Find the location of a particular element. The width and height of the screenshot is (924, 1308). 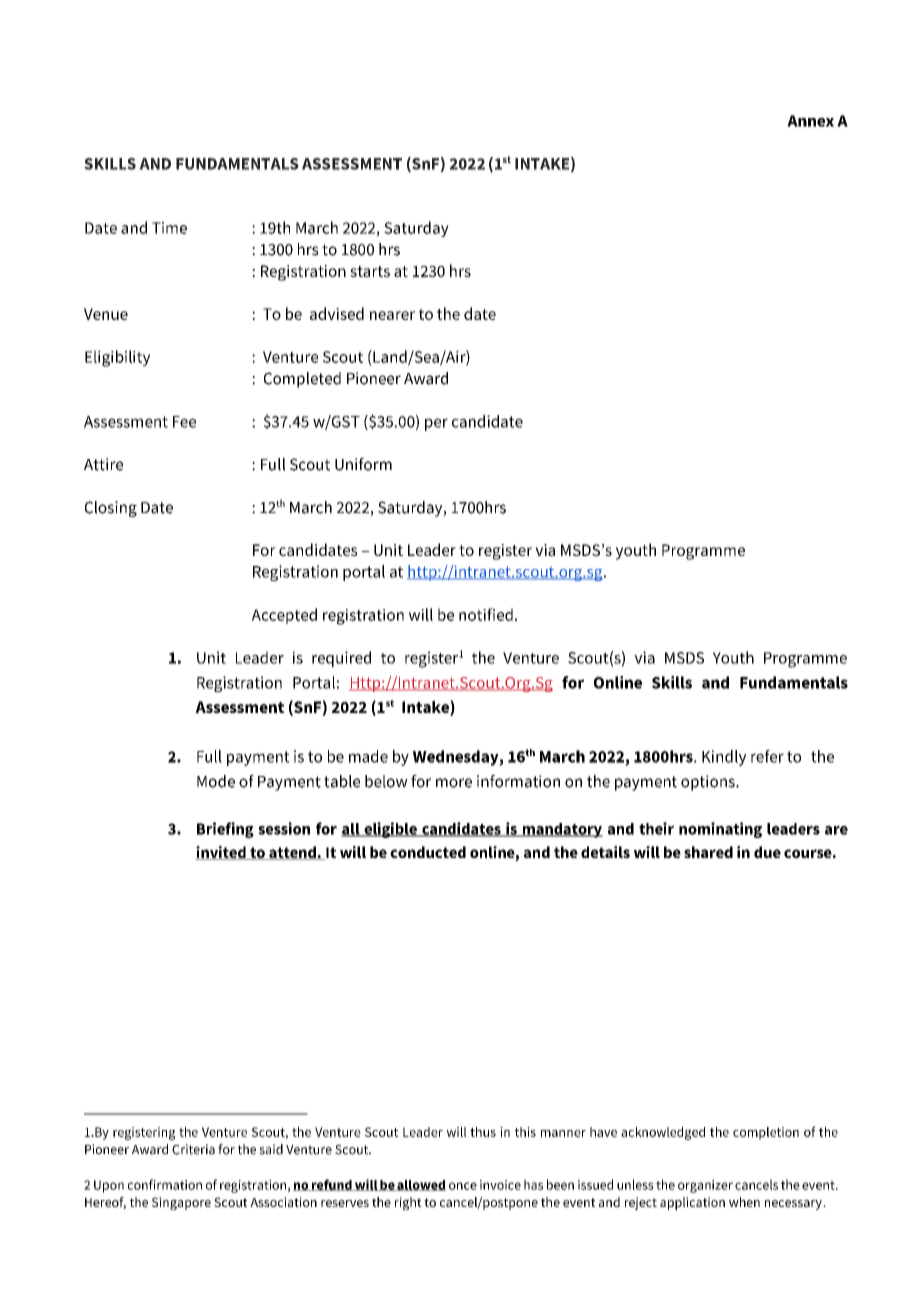

confirmation is located at coordinates (165, 1184).
